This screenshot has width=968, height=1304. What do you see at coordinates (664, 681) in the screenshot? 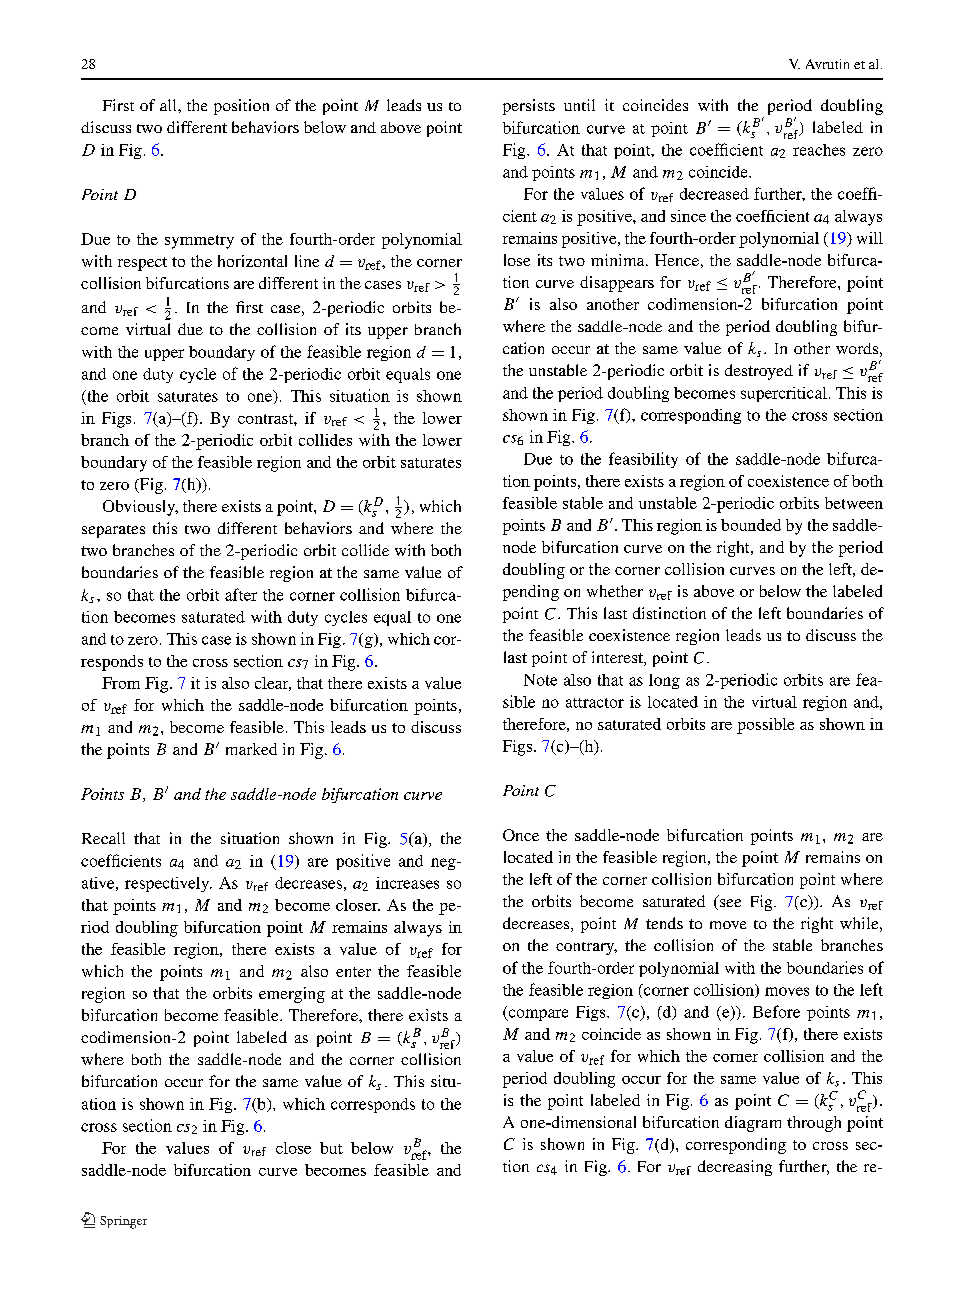
I see `long` at bounding box center [664, 681].
